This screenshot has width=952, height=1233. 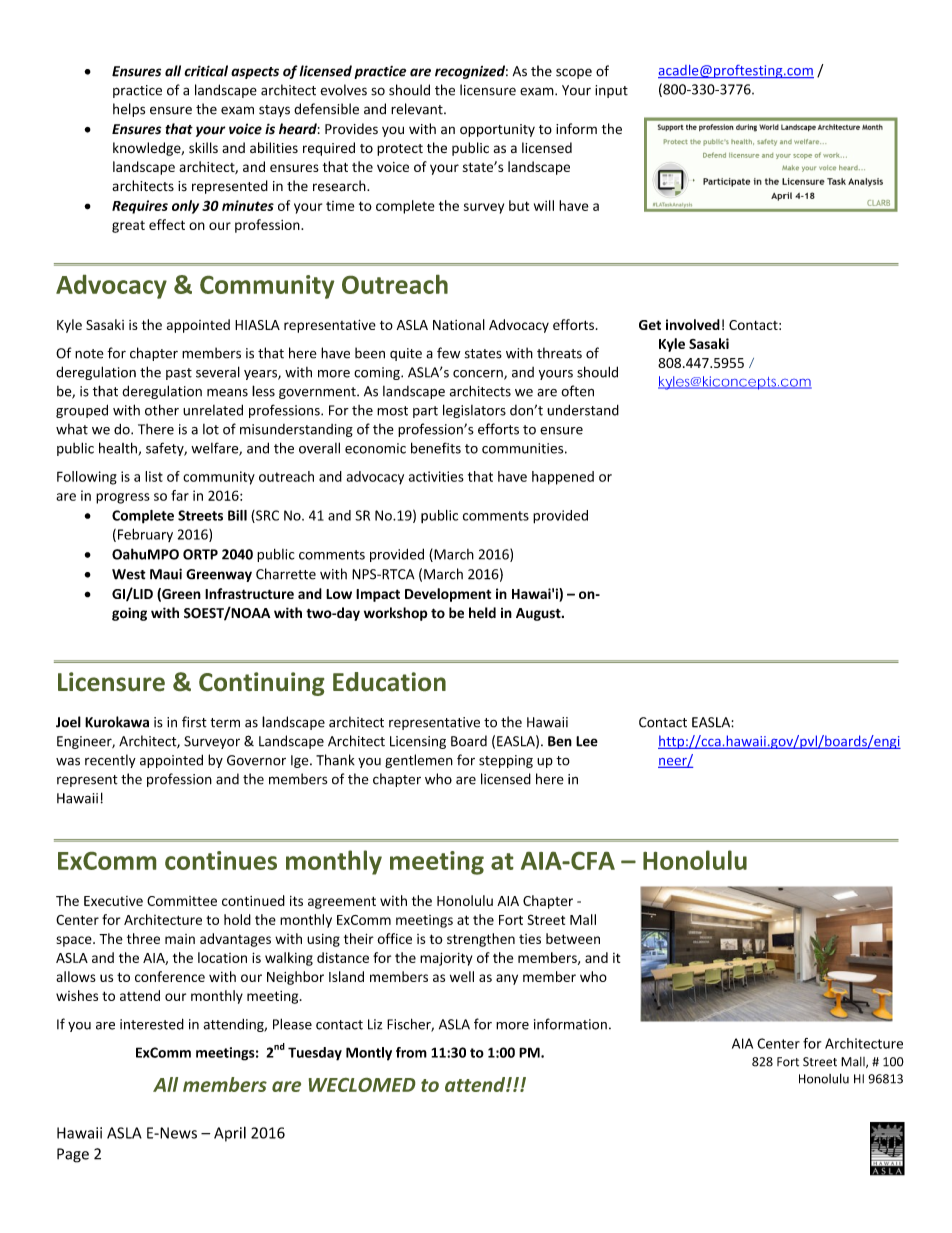 I want to click on input, so click(x=611, y=91).
